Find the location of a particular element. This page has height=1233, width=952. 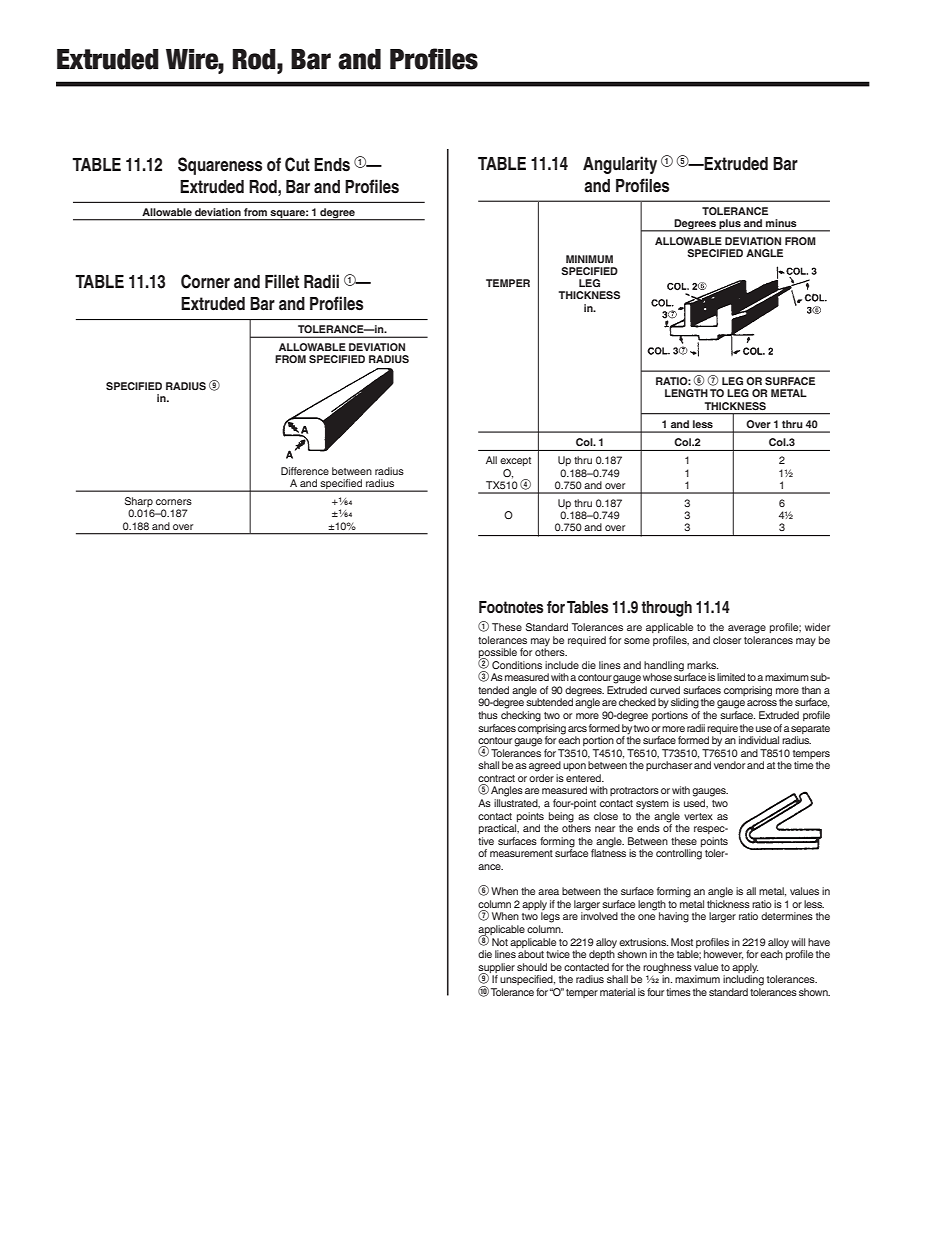

checking is located at coordinates (521, 716).
